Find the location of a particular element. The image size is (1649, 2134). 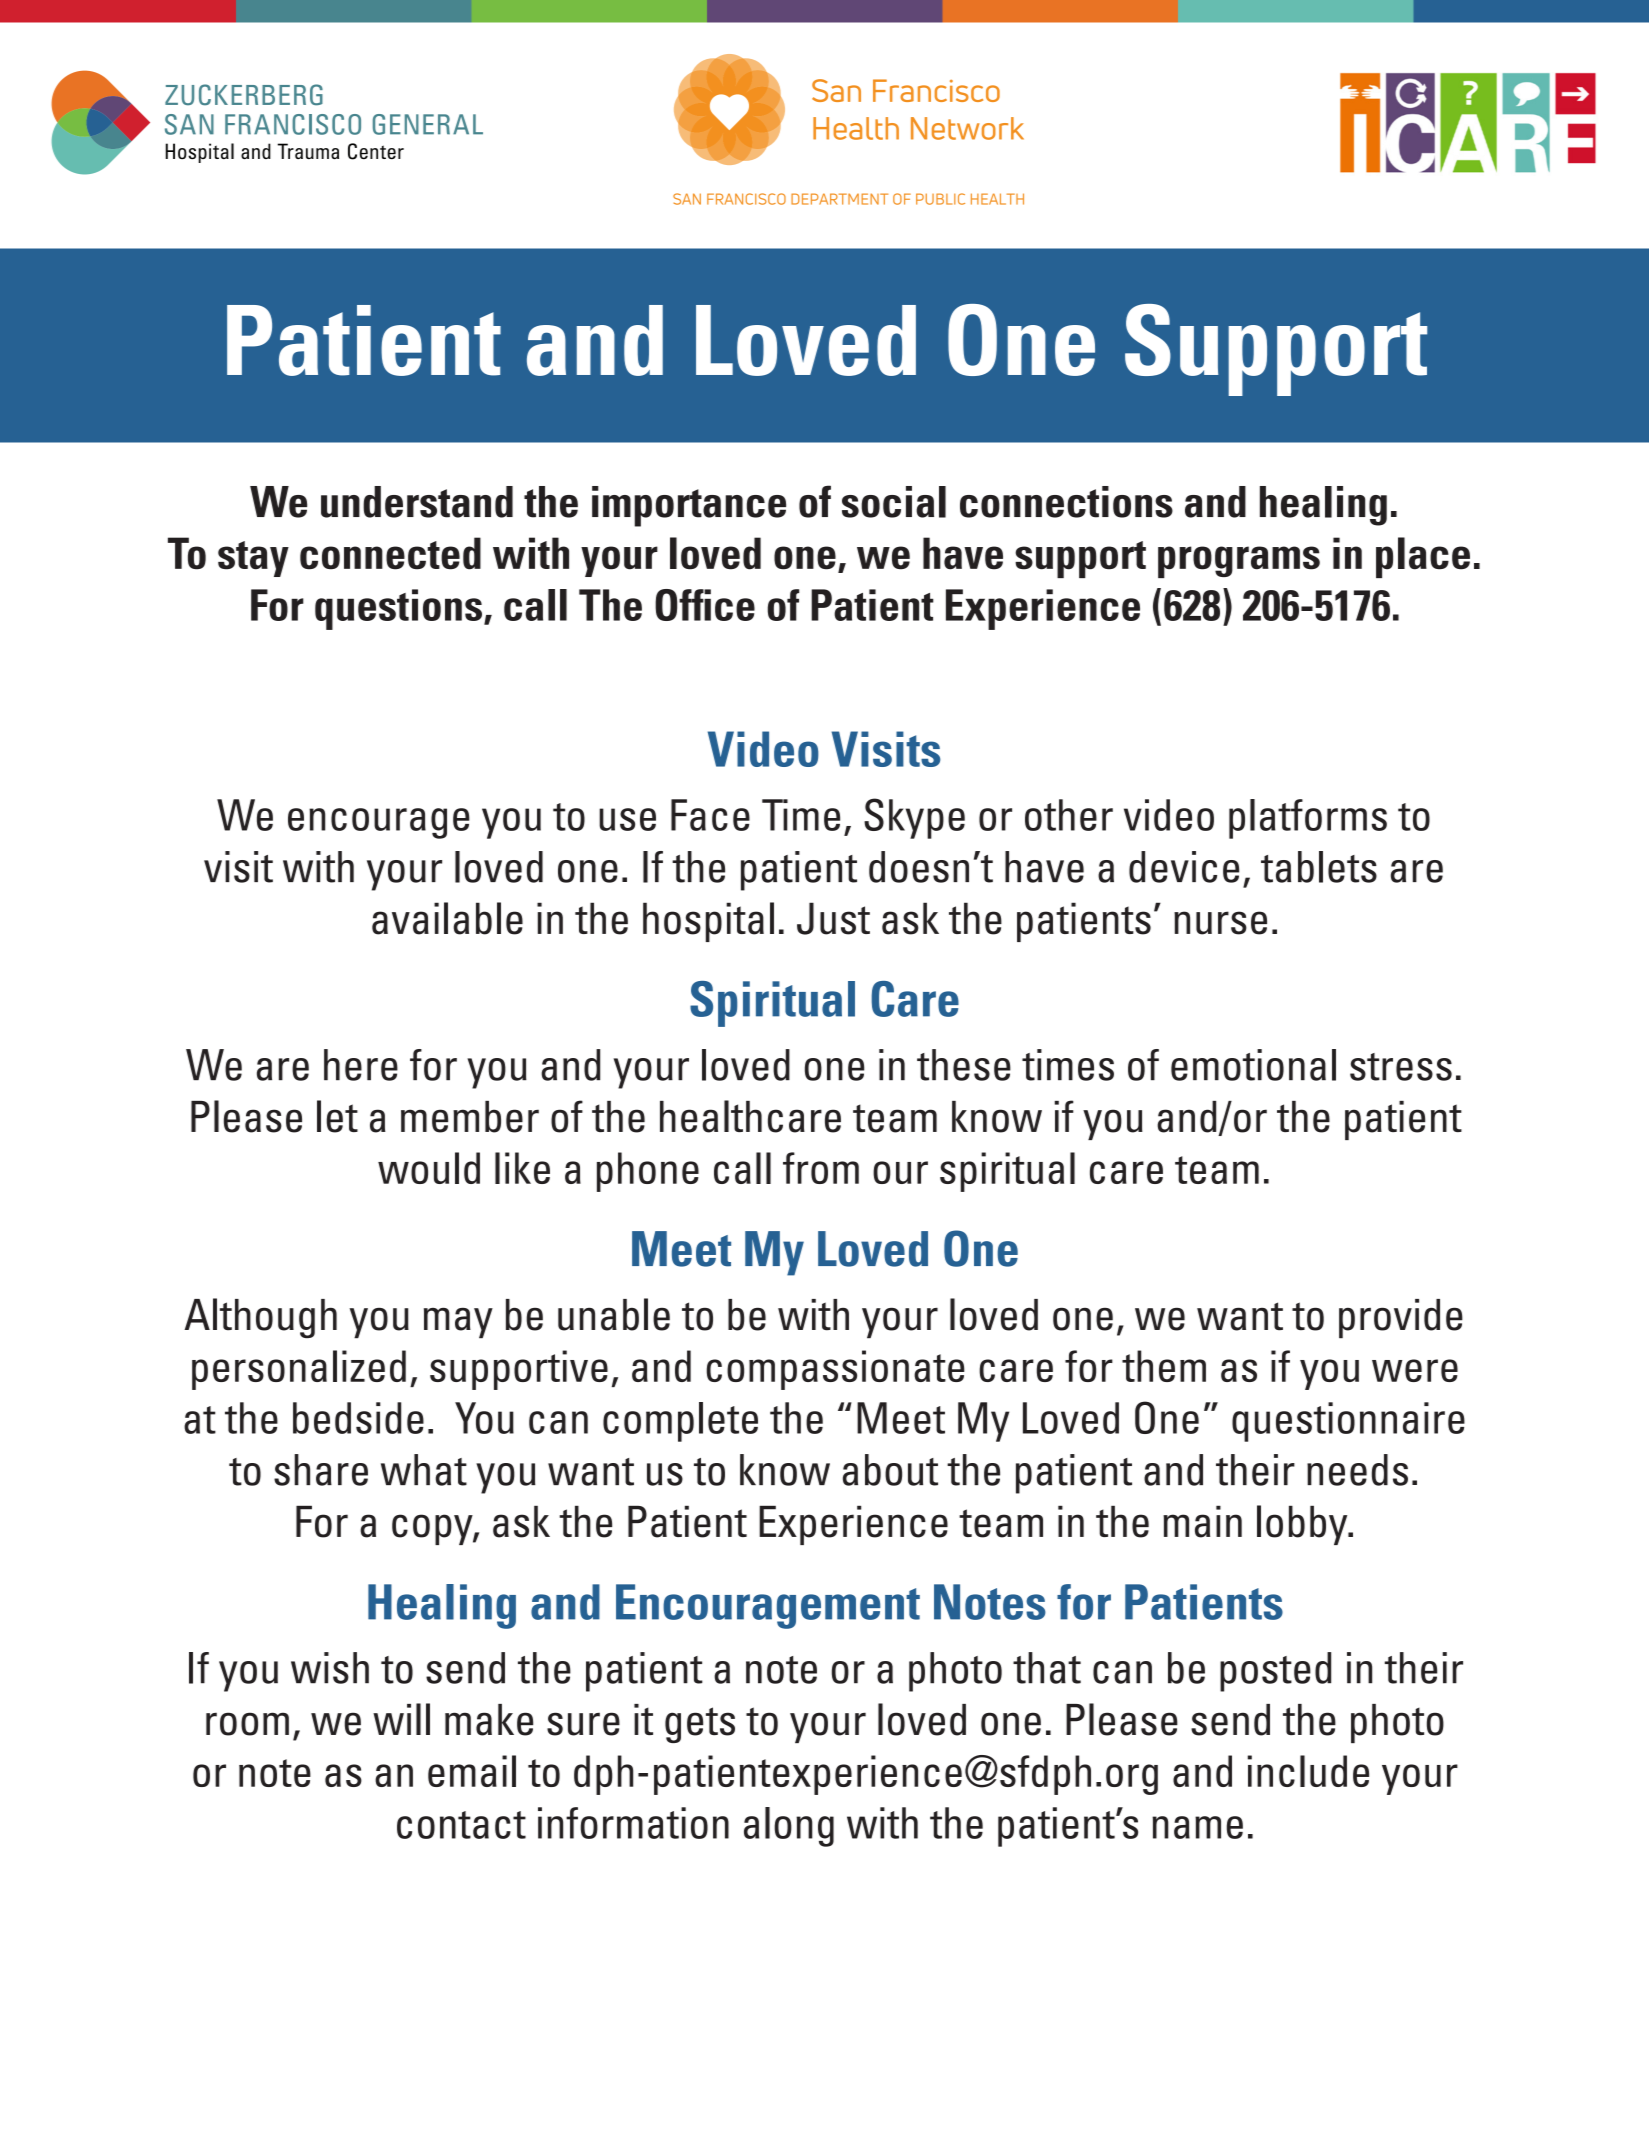

programs is located at coordinates (1239, 562).
